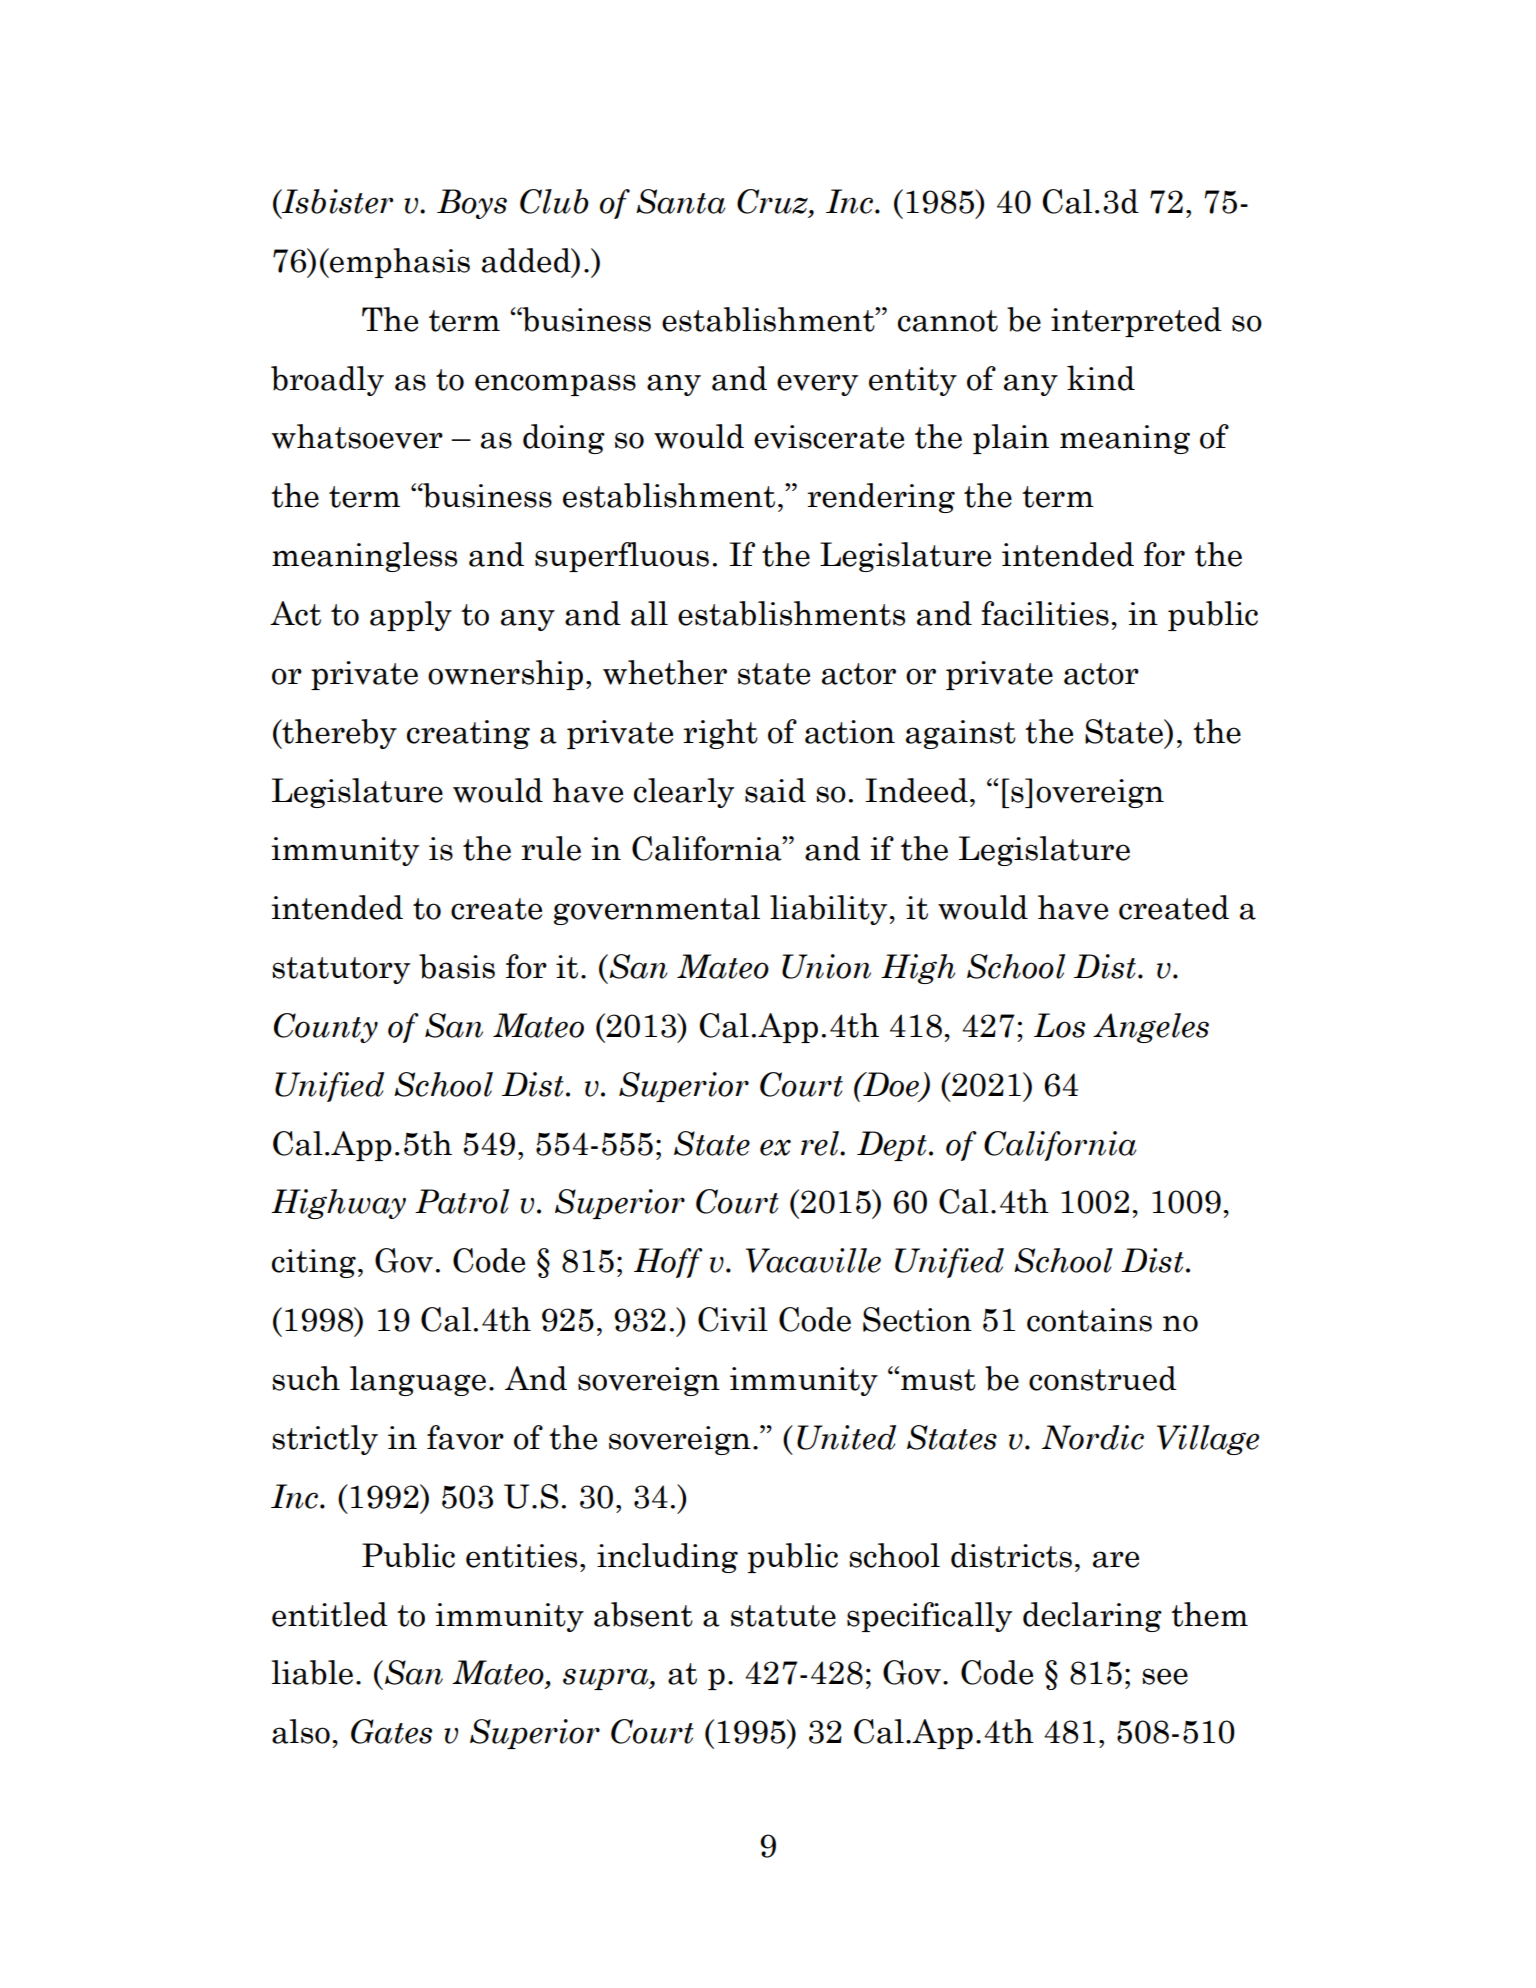  Describe the element at coordinates (783, 1616) in the page. I see `statute` at that location.
